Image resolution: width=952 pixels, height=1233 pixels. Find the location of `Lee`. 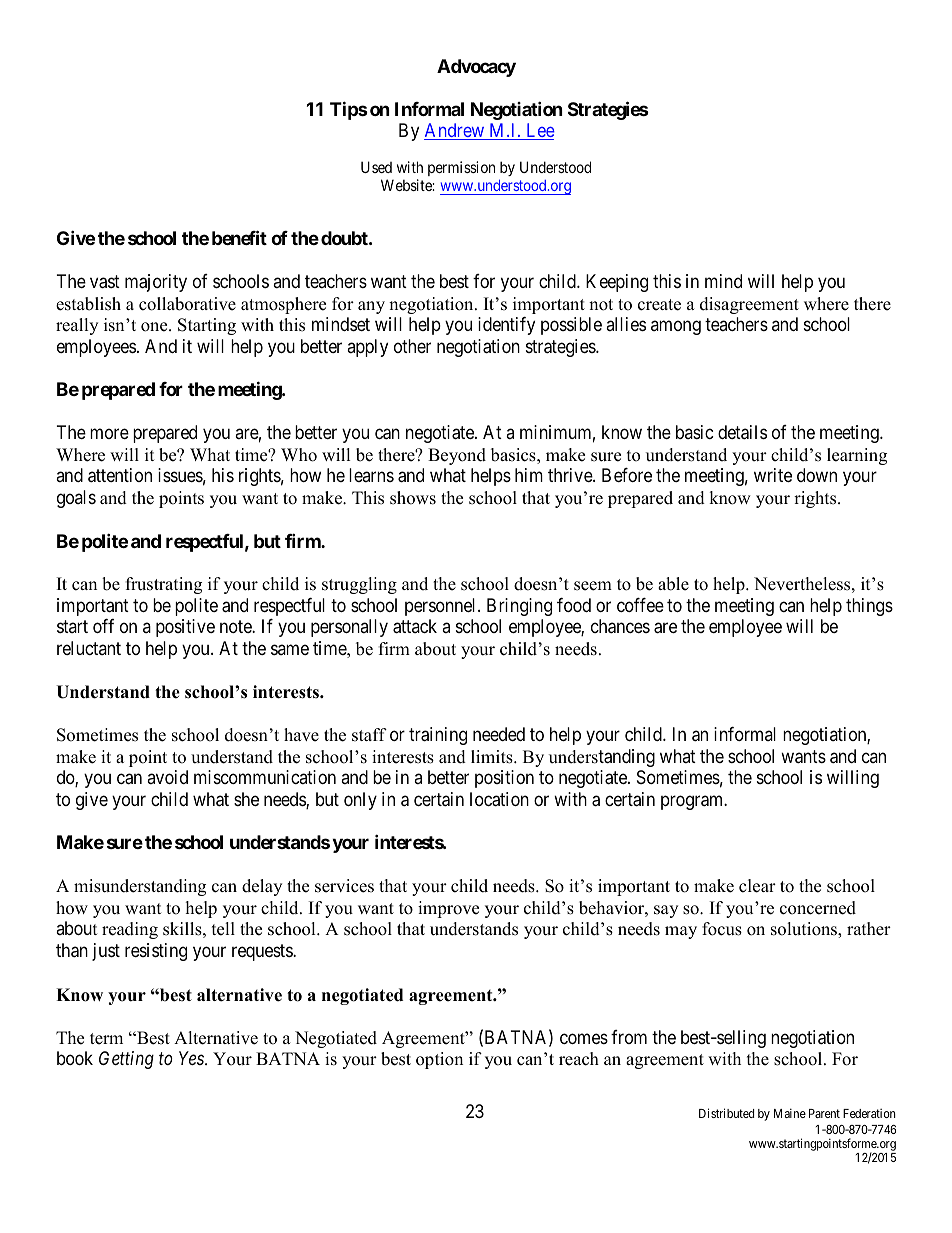

Lee is located at coordinates (539, 131).
